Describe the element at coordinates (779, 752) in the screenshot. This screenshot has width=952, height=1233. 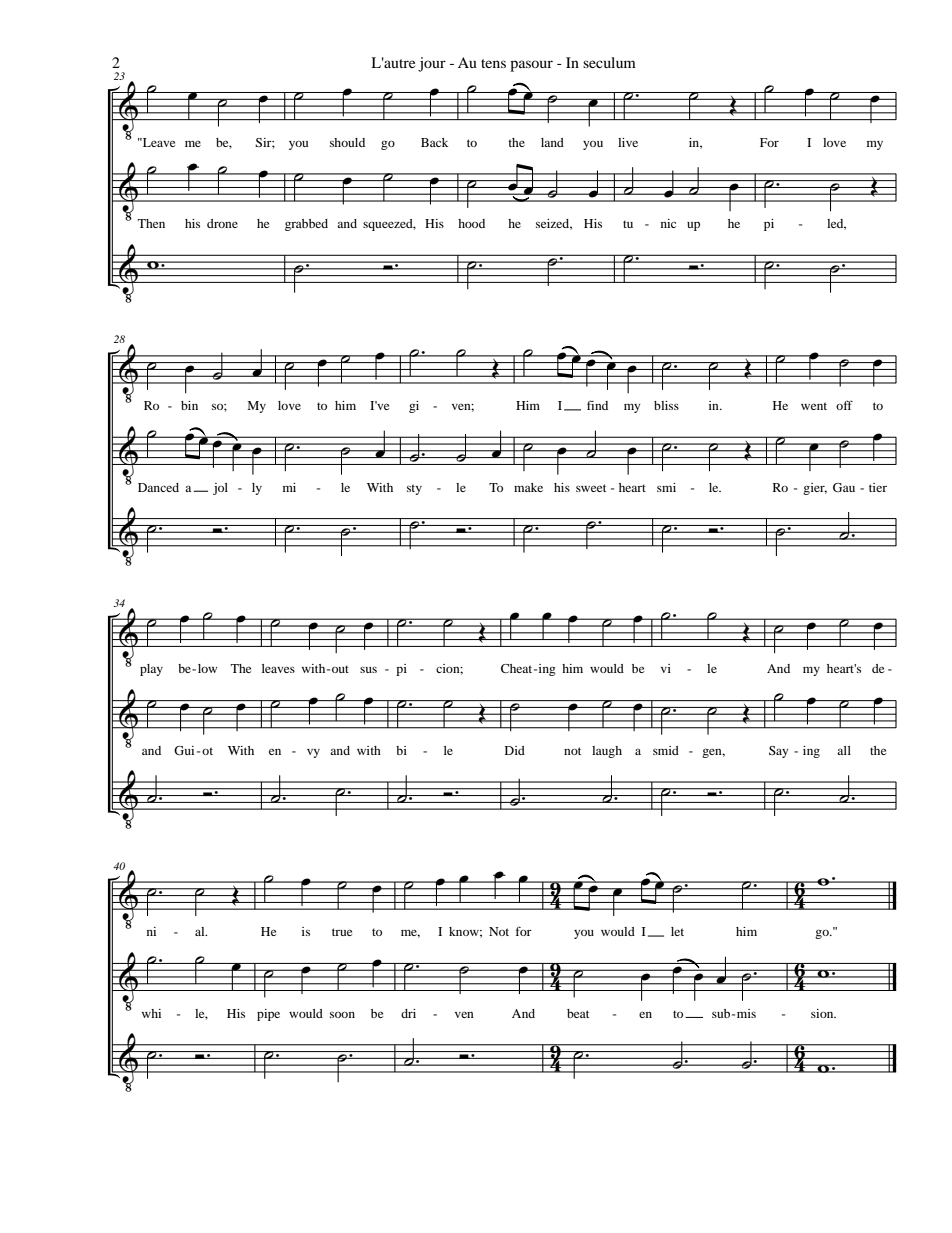
I see `Say` at that location.
